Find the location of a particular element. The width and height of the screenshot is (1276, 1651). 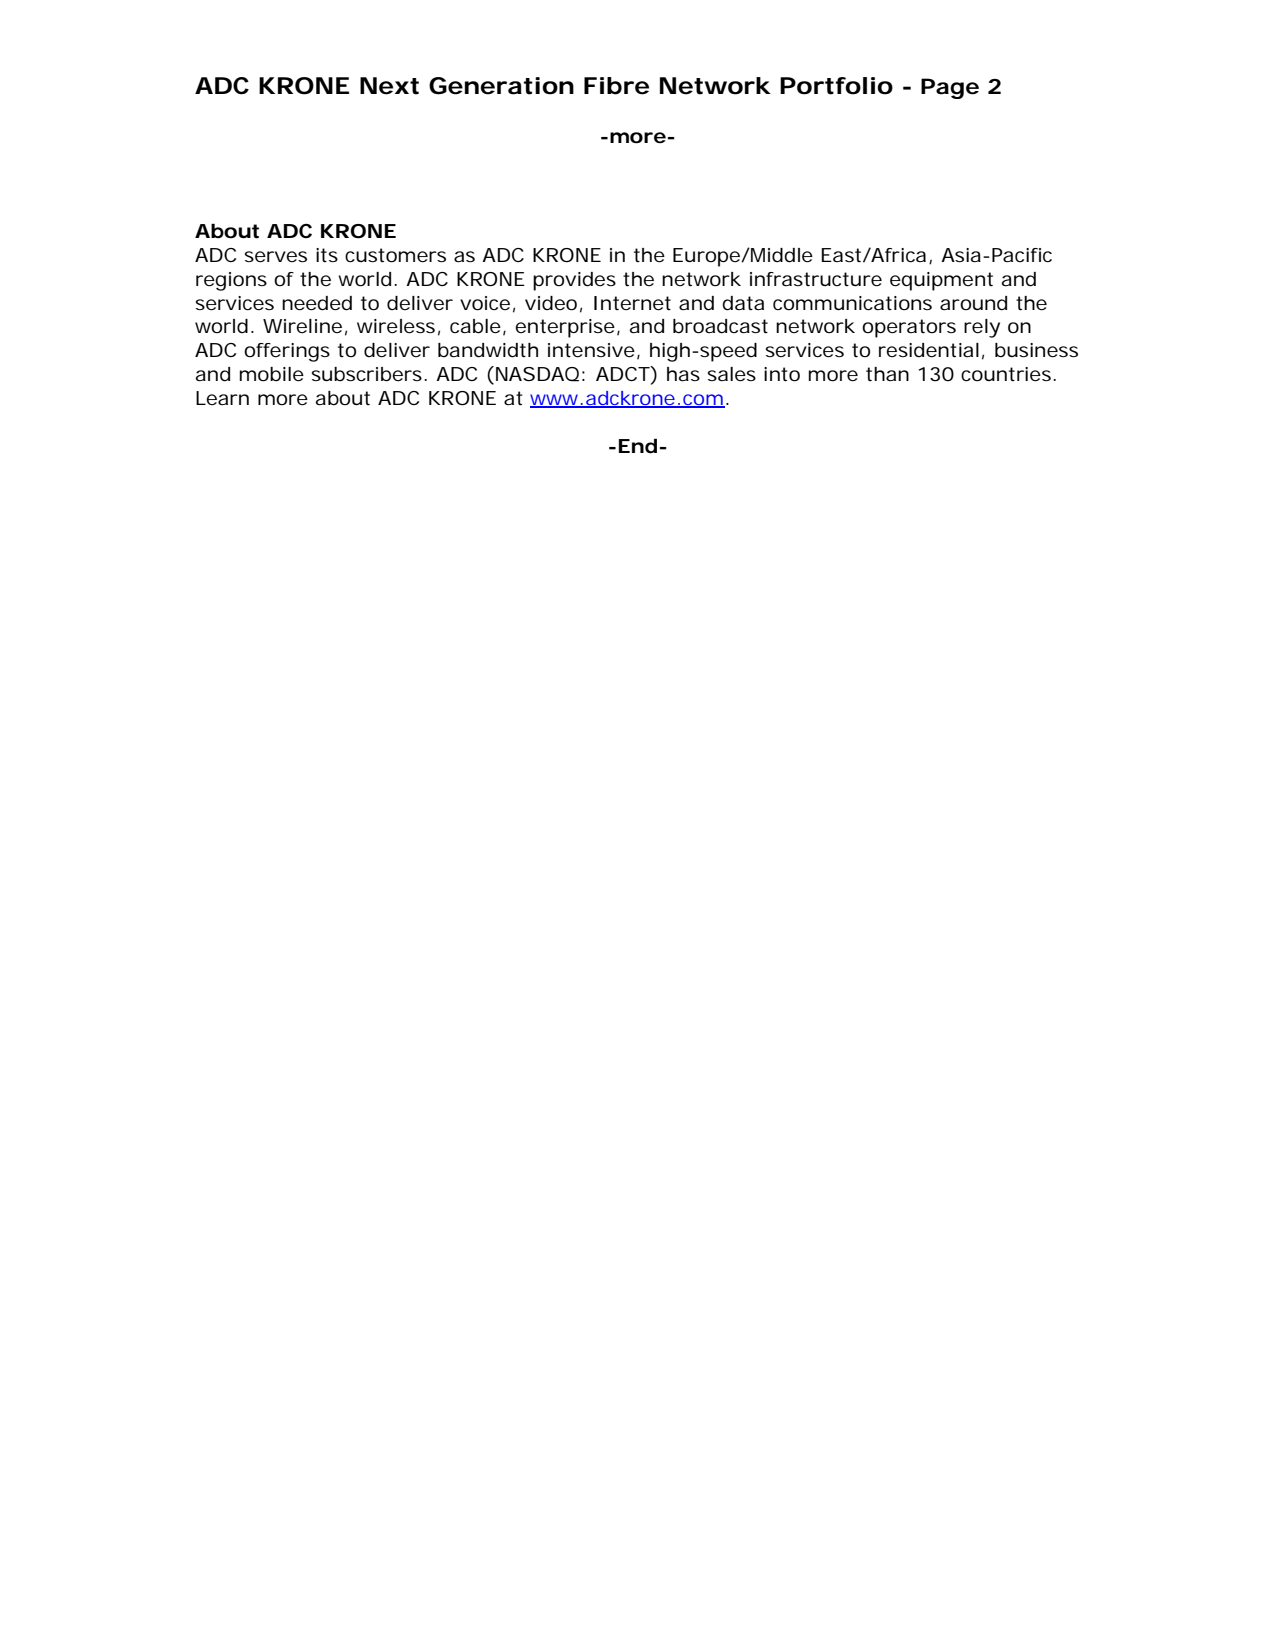

than is located at coordinates (887, 374).
